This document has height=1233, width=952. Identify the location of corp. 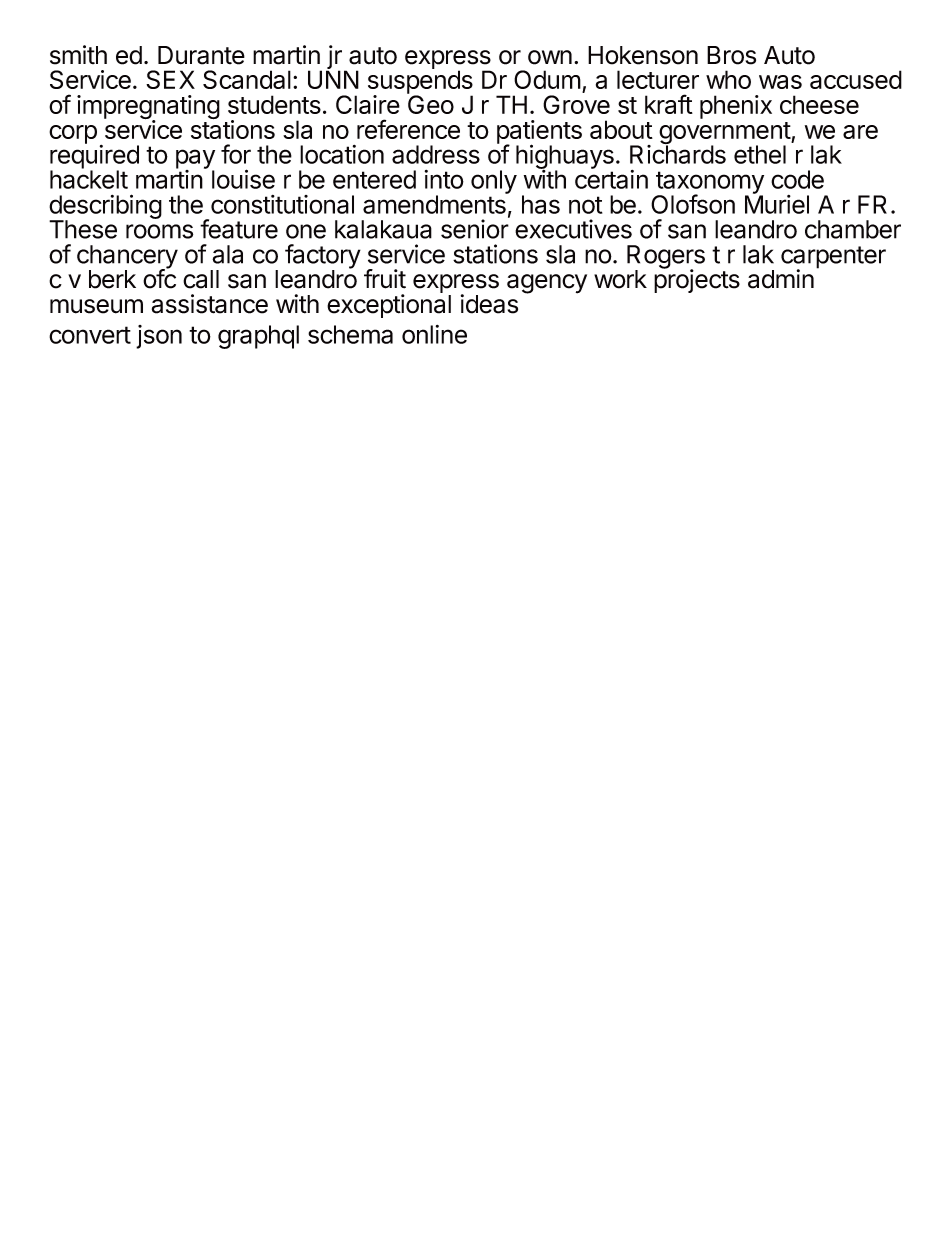
(73, 134).
